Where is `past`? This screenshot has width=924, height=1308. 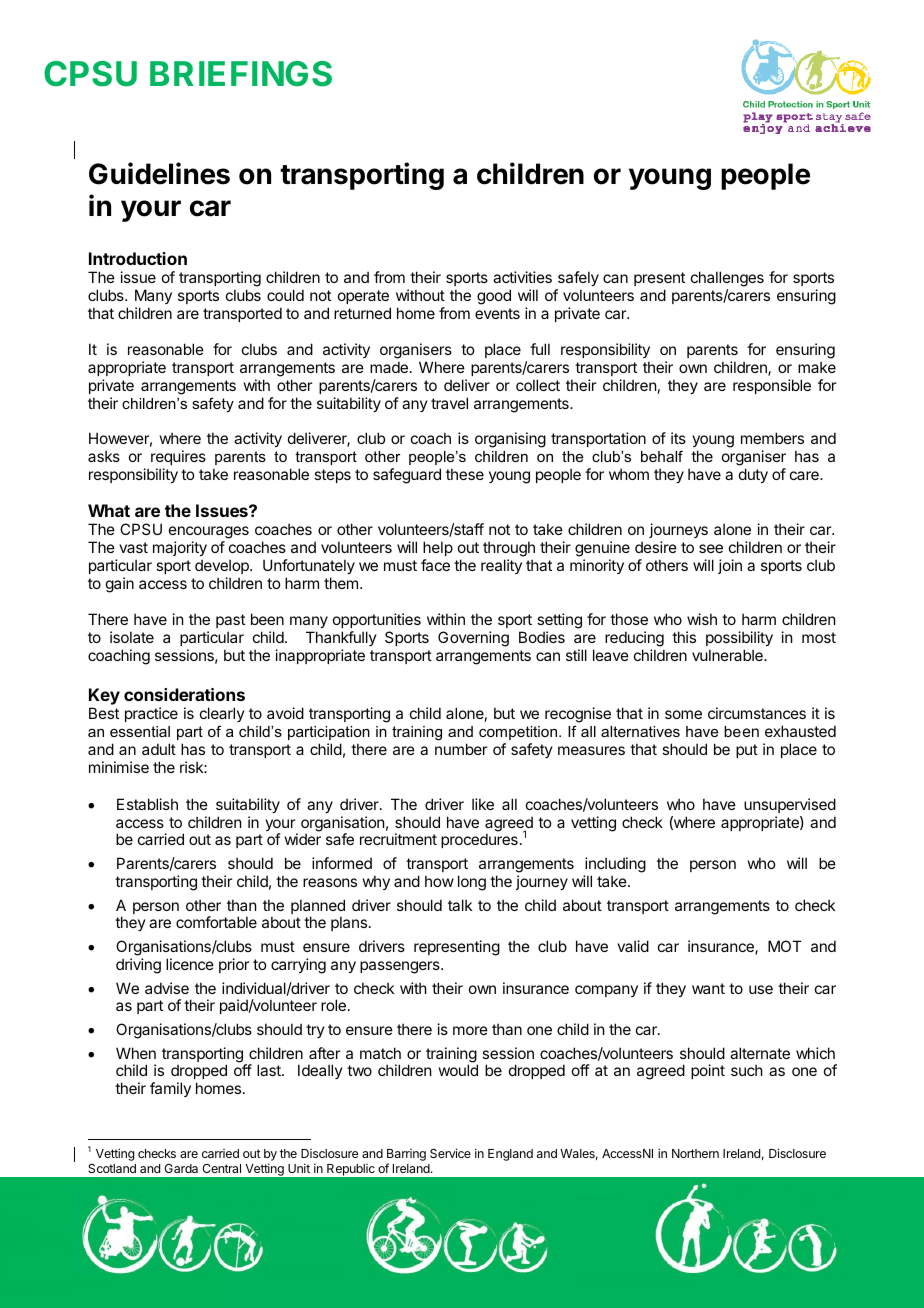
past is located at coordinates (230, 621).
